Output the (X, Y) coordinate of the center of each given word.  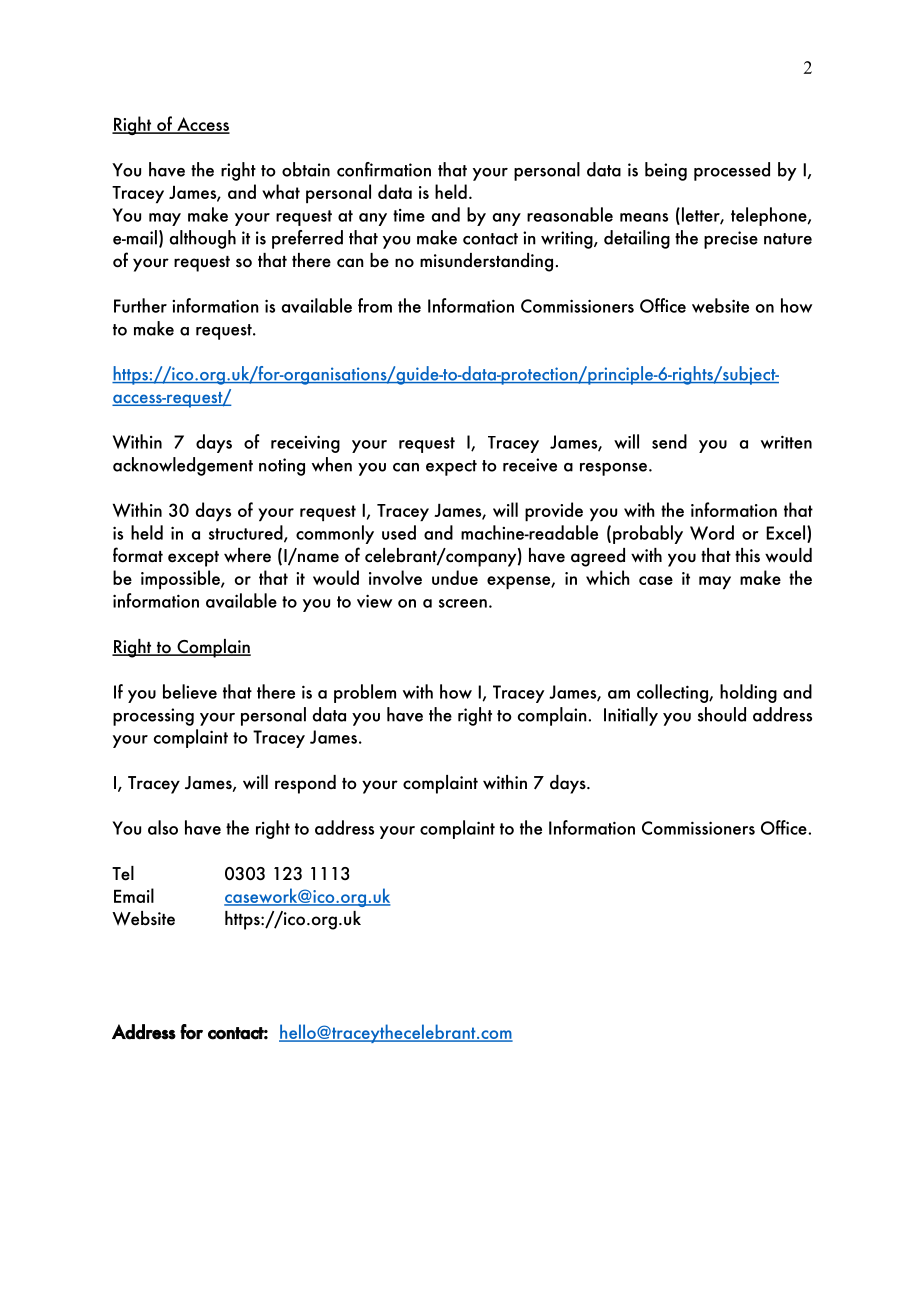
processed (732, 171)
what (281, 191)
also (163, 827)
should (722, 714)
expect (451, 468)
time (409, 215)
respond (305, 784)
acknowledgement (183, 466)
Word (712, 532)
